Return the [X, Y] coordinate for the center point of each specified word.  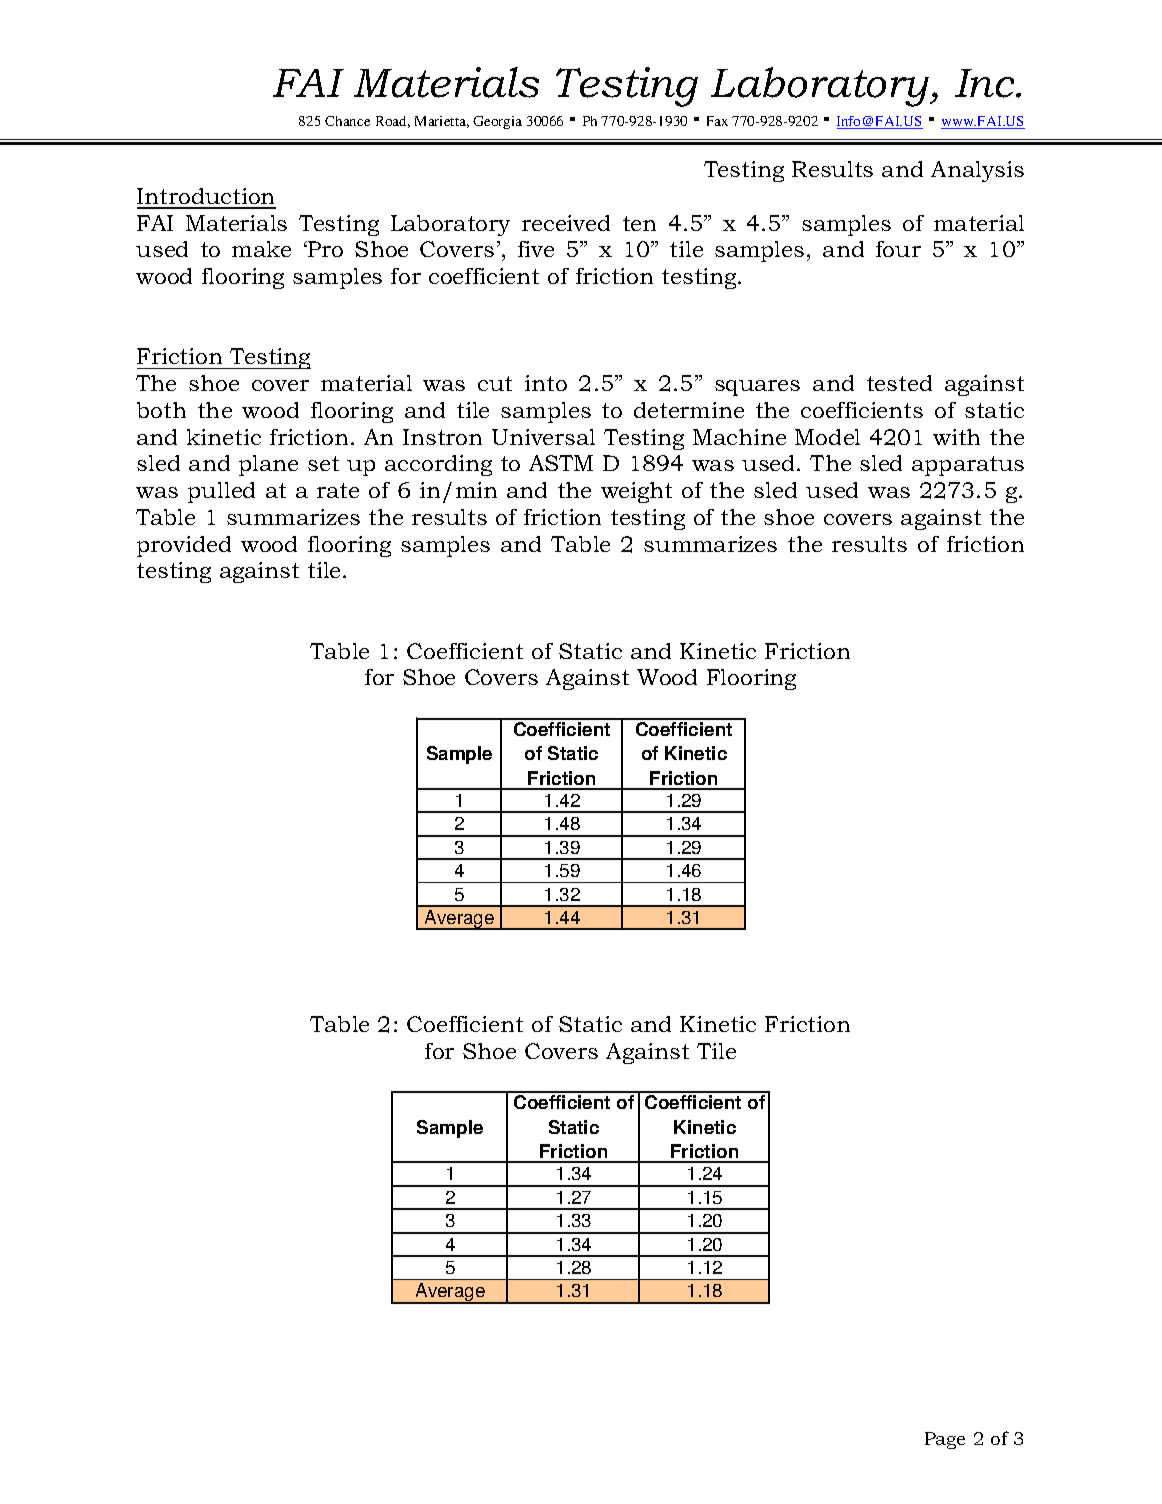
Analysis [977, 171]
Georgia [497, 122]
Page [945, 1440]
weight [636, 492]
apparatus [968, 466]
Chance [347, 121]
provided [184, 546]
